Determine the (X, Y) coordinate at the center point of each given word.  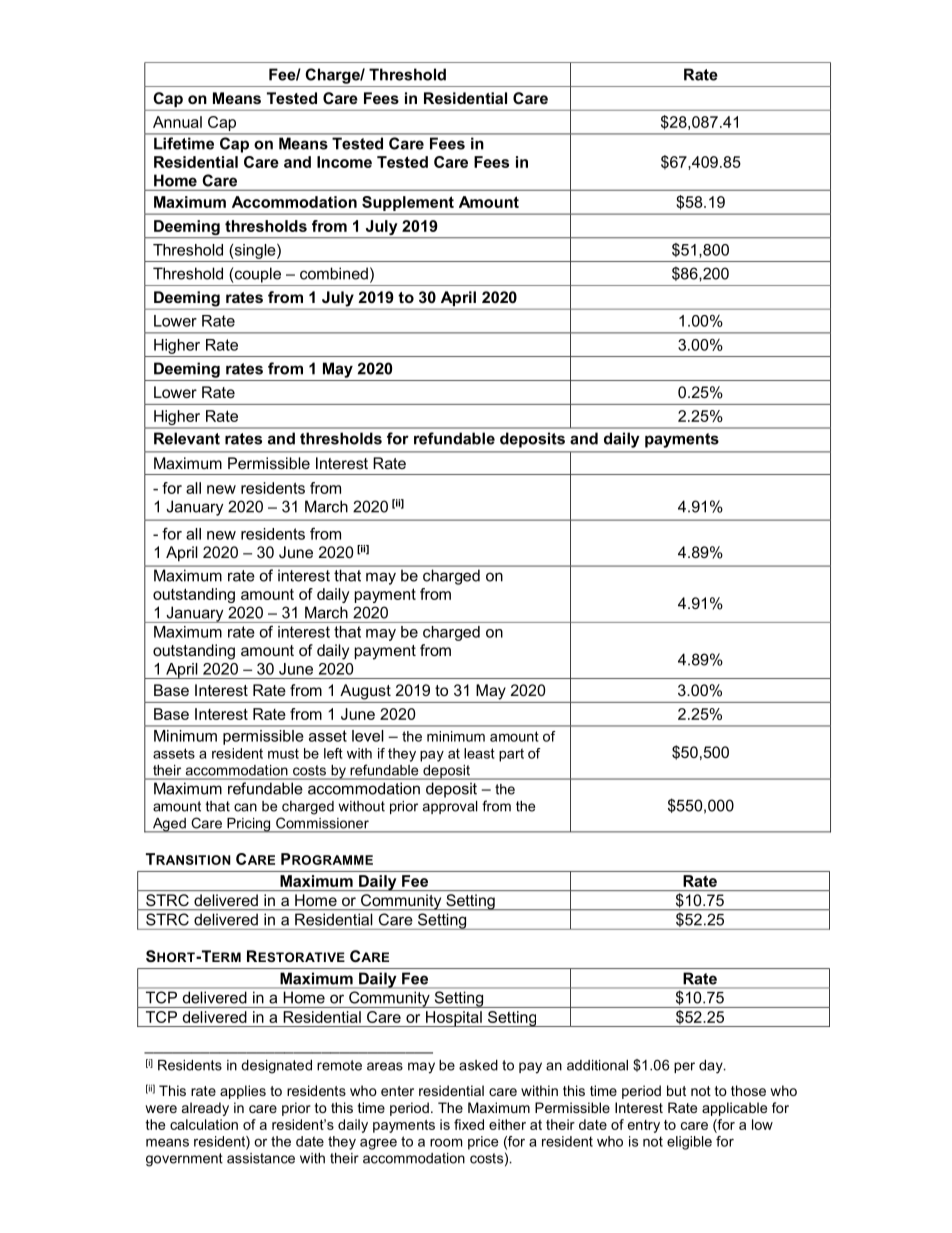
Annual (177, 122)
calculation (204, 1124)
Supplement (408, 203)
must (283, 753)
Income (344, 162)
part (511, 755)
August (365, 692)
